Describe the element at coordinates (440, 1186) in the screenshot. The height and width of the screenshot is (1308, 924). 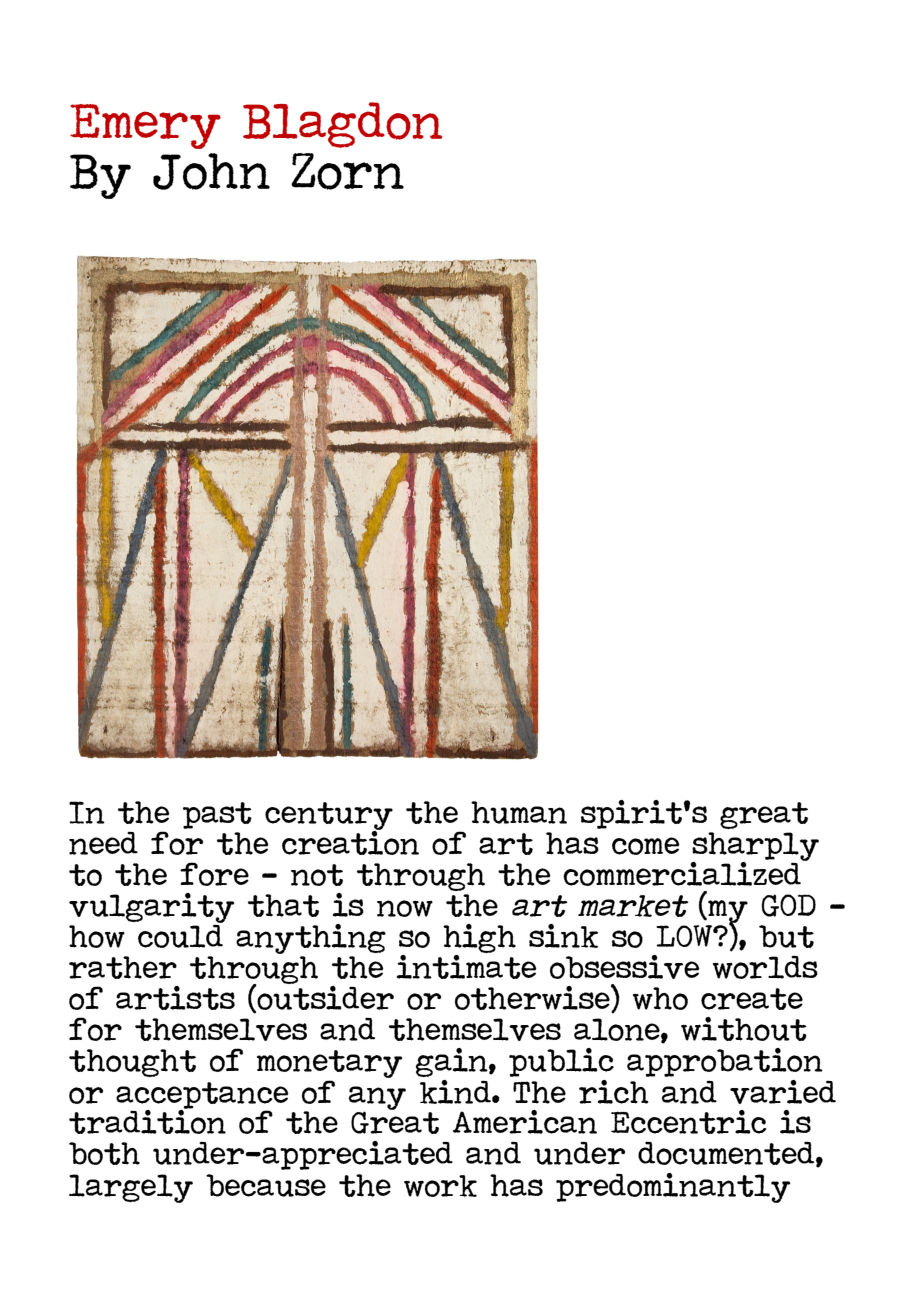
I see `work` at that location.
